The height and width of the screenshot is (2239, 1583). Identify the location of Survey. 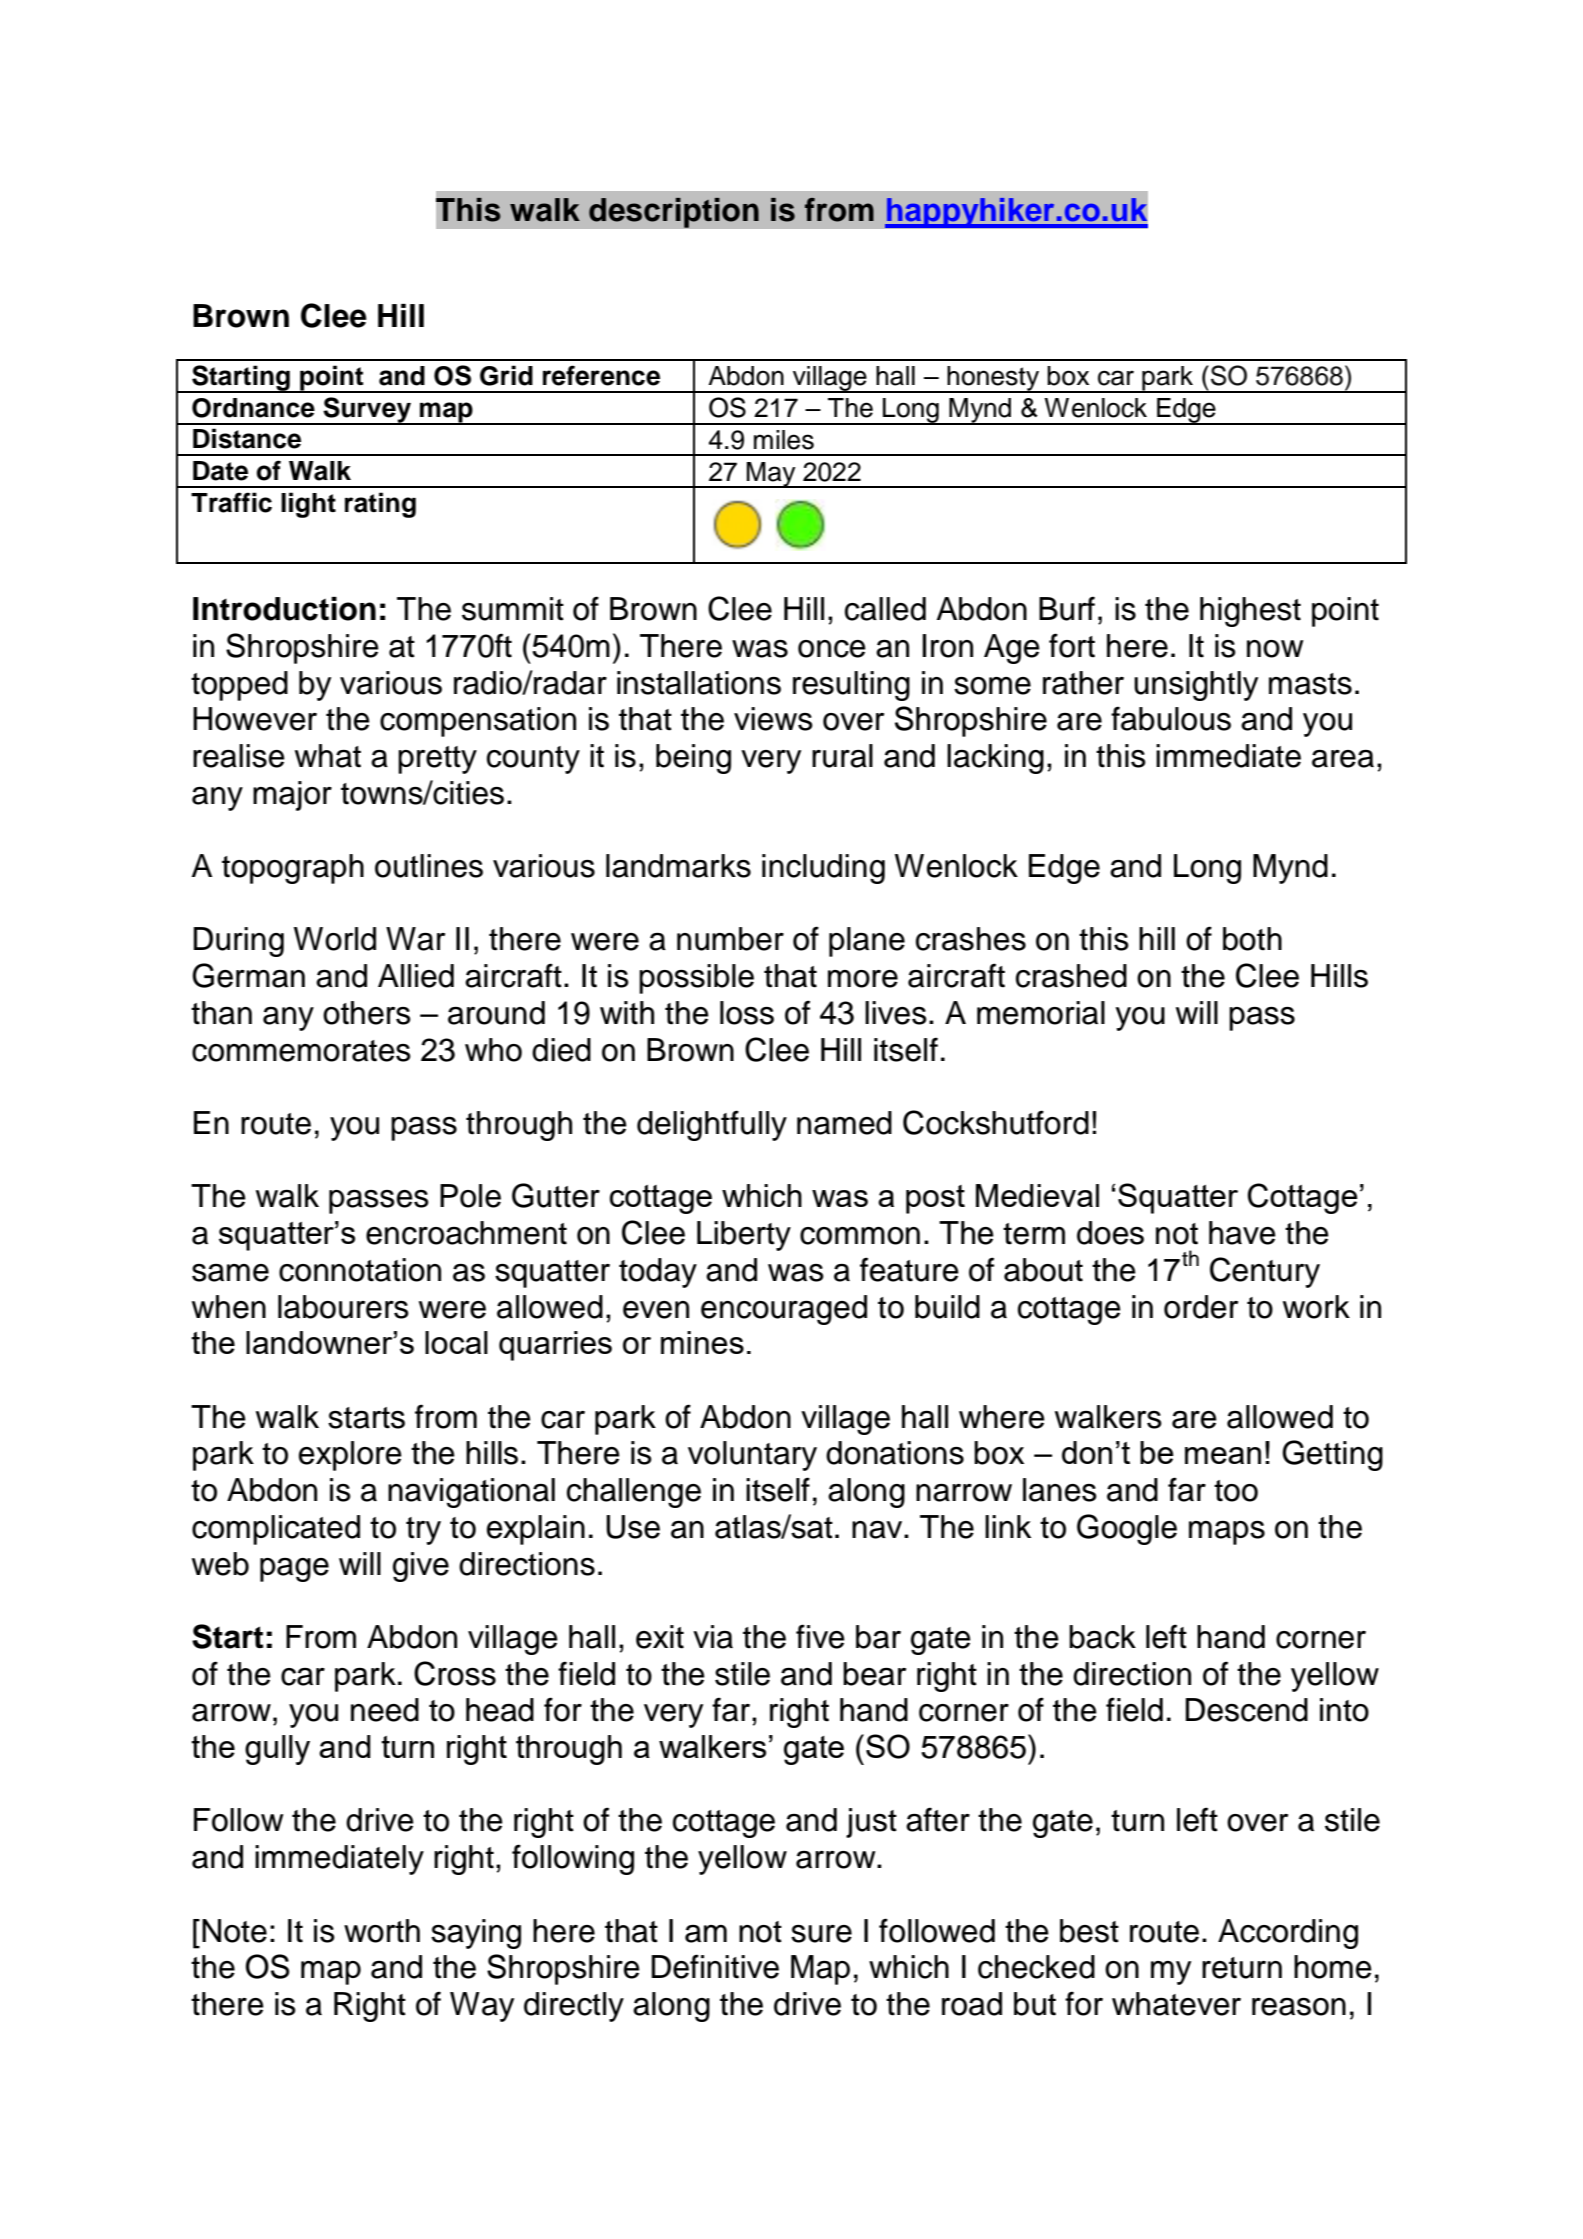
(367, 411).
